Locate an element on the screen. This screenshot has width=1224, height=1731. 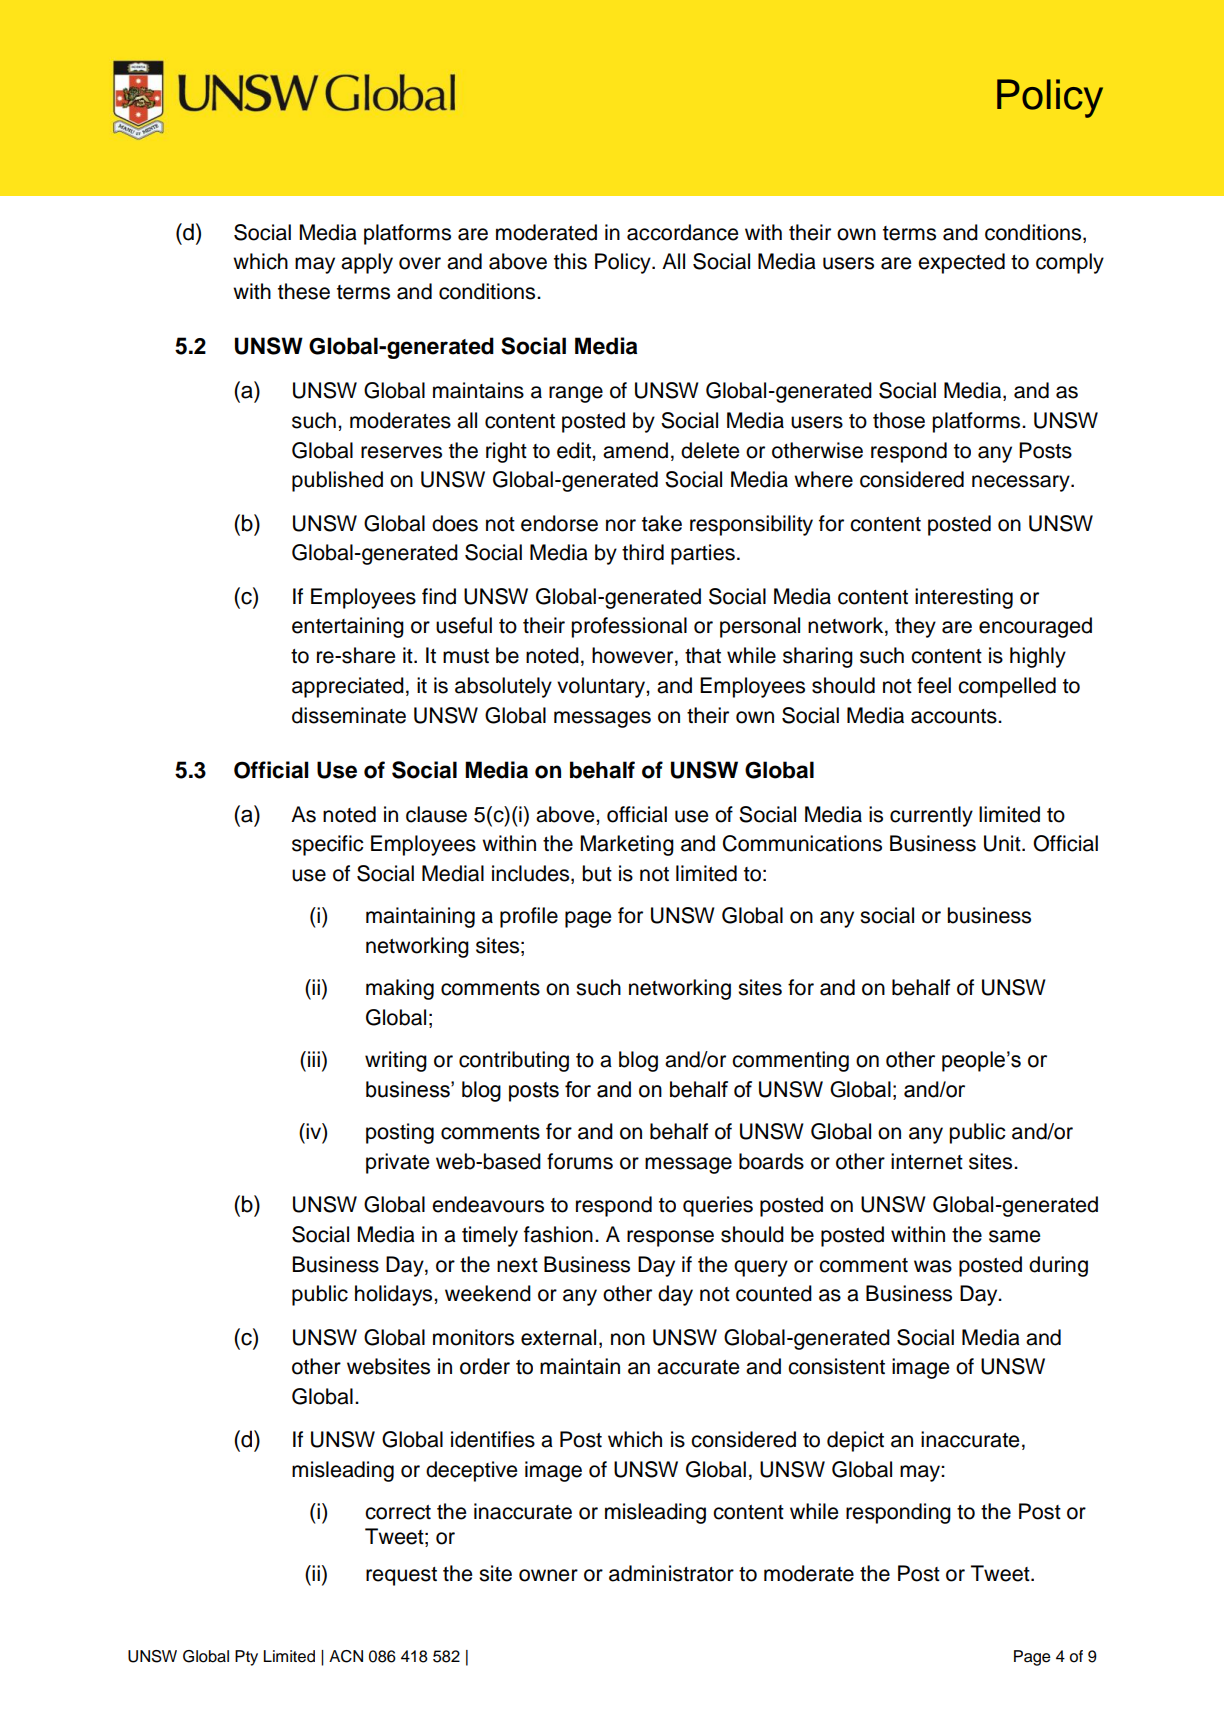
making is located at coordinates (400, 989).
